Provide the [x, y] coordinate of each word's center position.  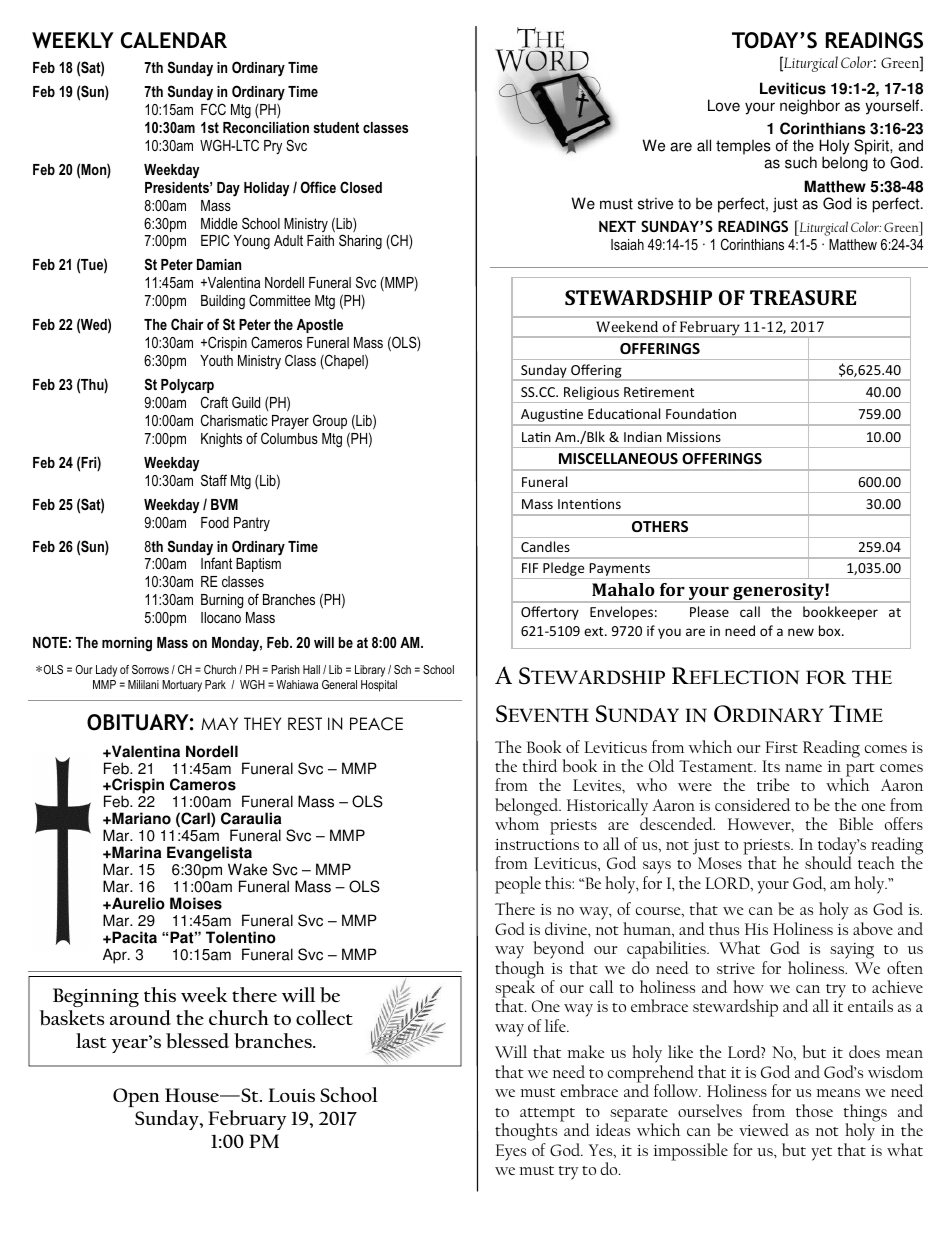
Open [136, 1097]
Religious [591, 394]
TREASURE [803, 297]
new [801, 632]
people [518, 885]
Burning [222, 601]
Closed [361, 187]
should [828, 862]
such [801, 162]
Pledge [564, 570]
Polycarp [187, 386]
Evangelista [210, 855]
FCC [213, 109]
